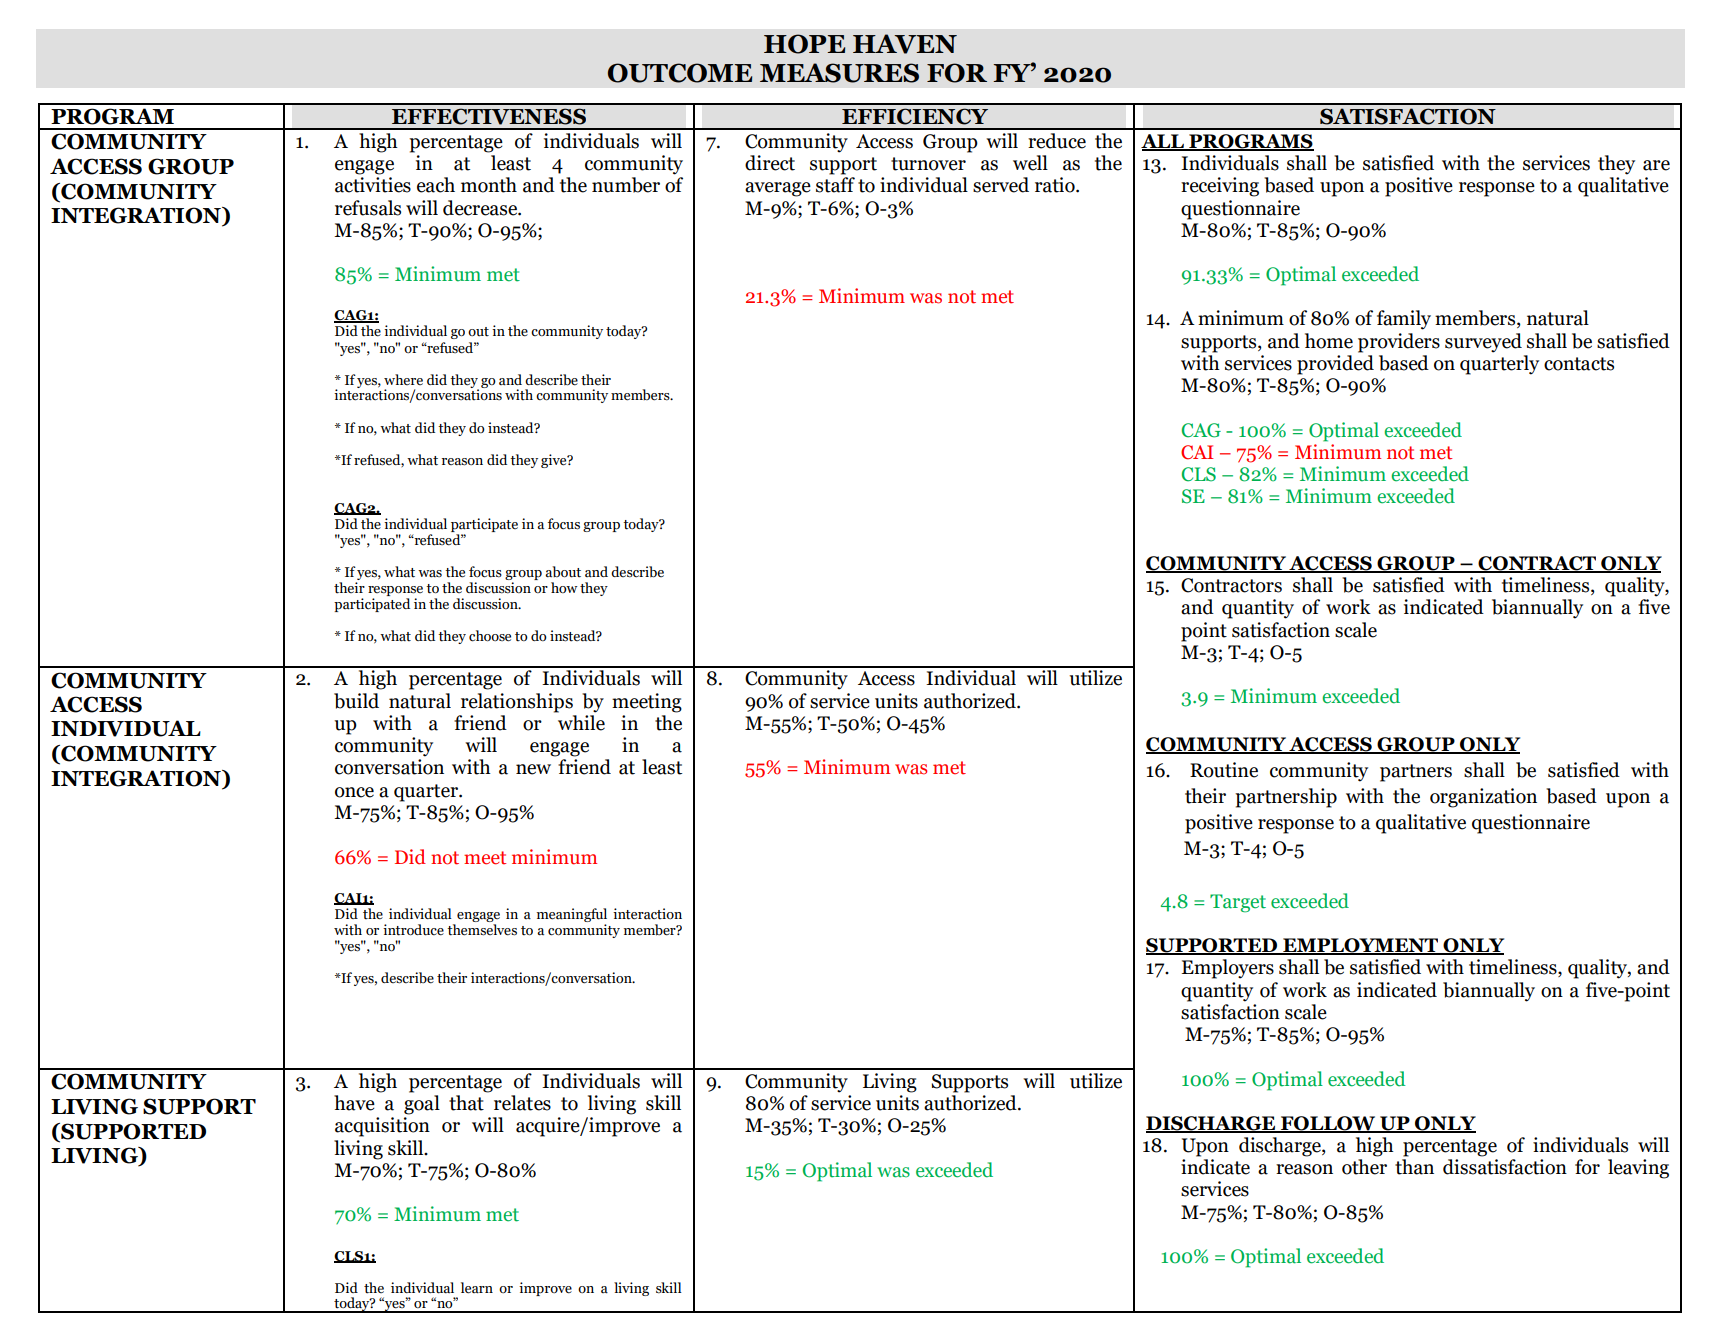 This document has height=1329, width=1720. I want to click on OUTCOME, so click(680, 73).
